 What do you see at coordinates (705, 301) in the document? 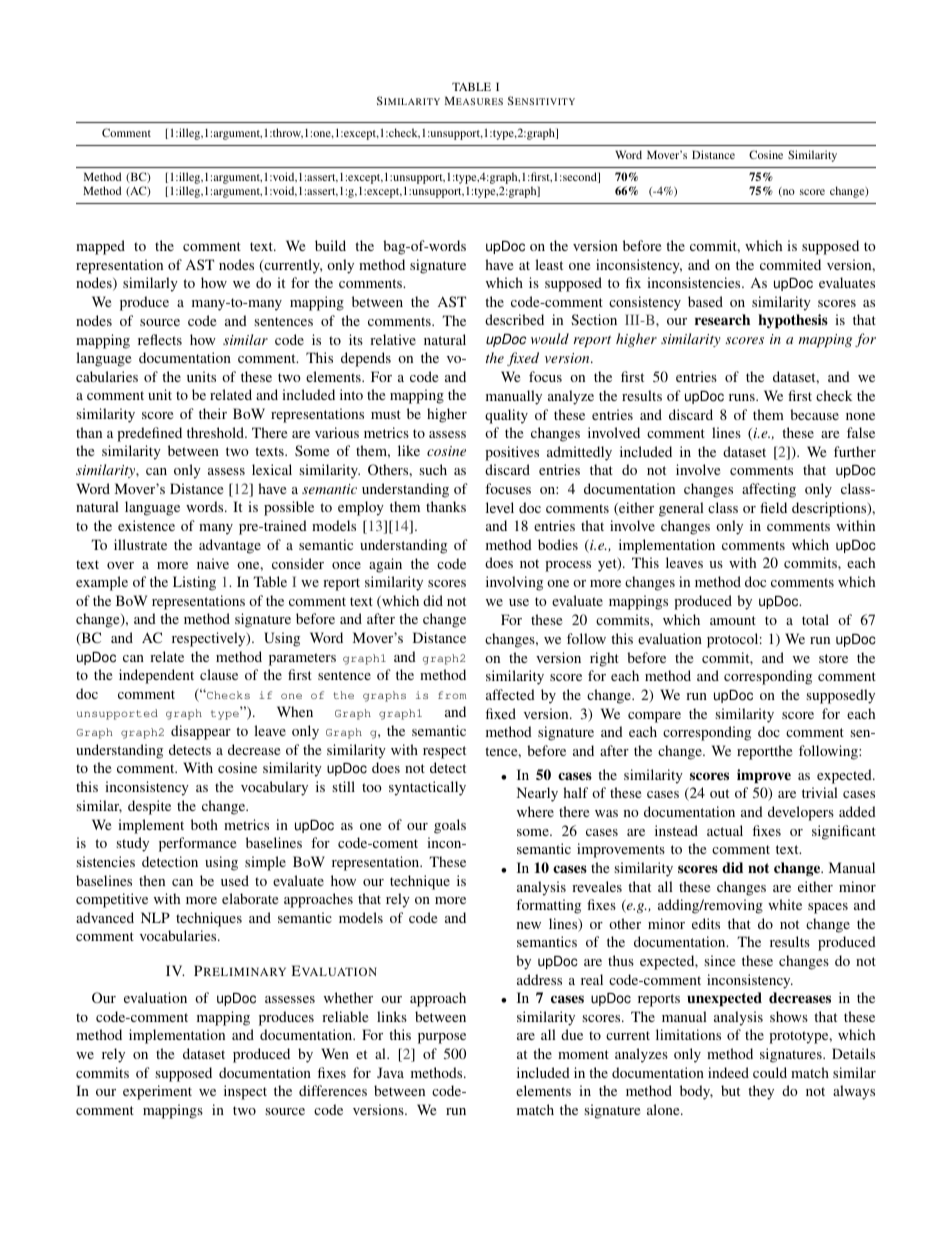
I see `based` at bounding box center [705, 301].
